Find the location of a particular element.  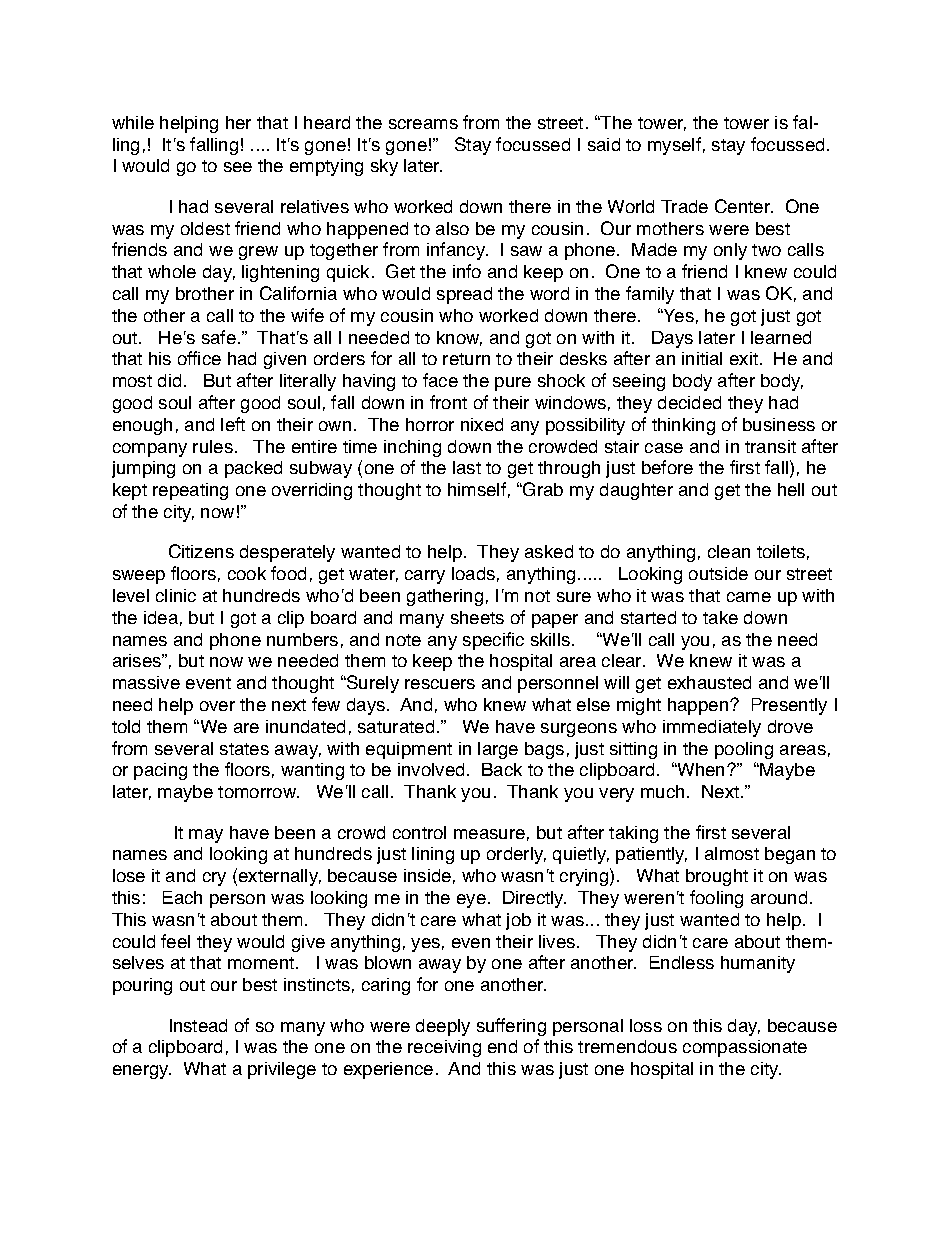

take is located at coordinates (720, 617).
